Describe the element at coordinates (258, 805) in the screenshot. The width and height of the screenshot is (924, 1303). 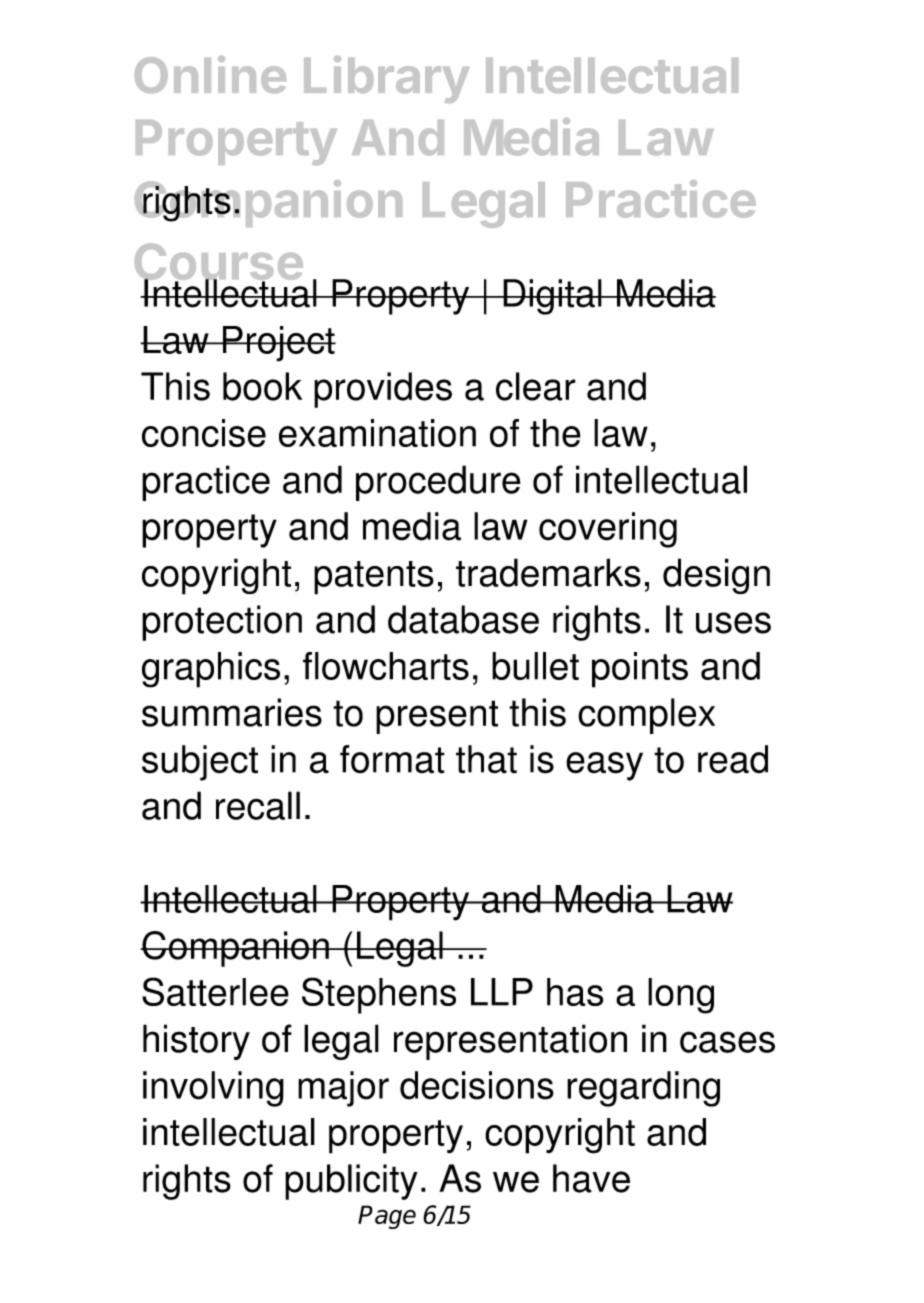
I see `recall` at that location.
